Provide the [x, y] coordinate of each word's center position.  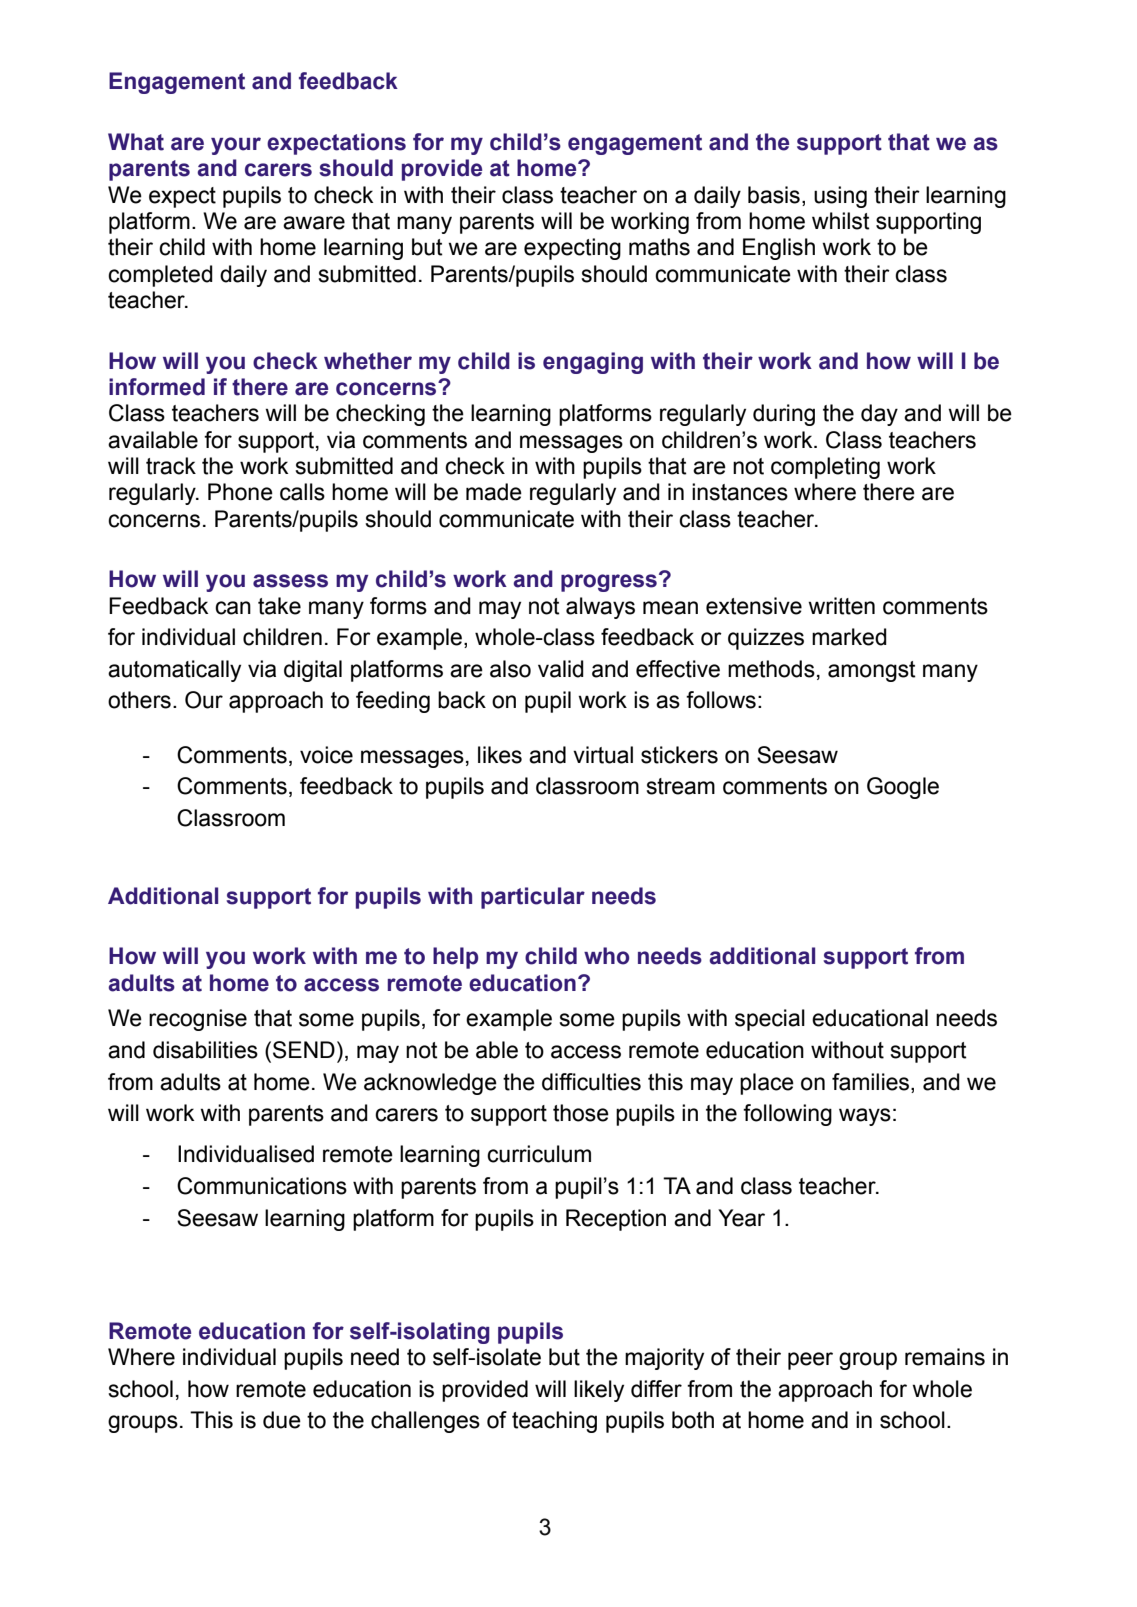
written [841, 606]
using [840, 197]
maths [659, 247]
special [770, 1020]
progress [609, 583]
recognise [198, 1020]
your [236, 146]
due [282, 1420]
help [455, 958]
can [233, 608]
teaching [554, 1422]
